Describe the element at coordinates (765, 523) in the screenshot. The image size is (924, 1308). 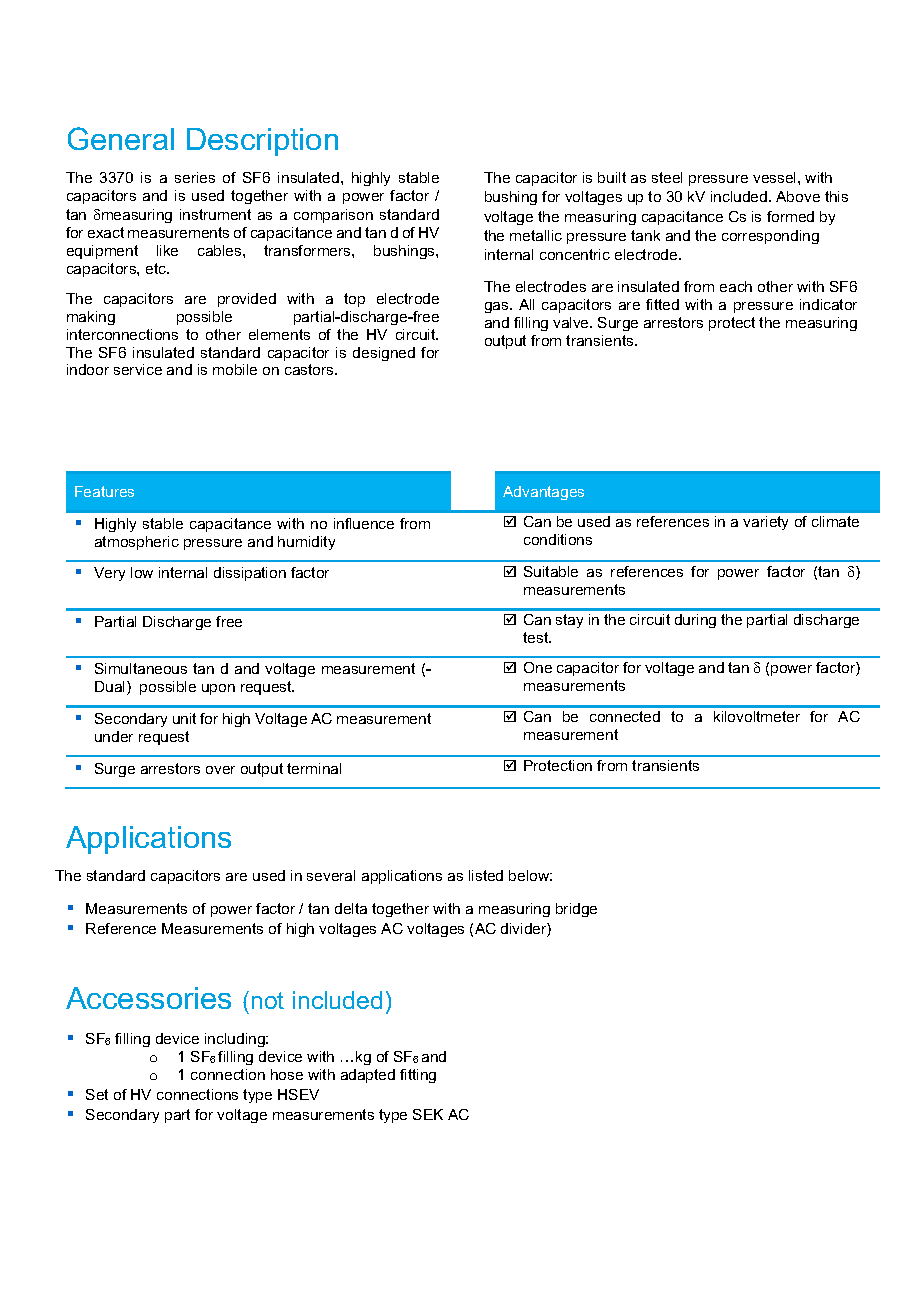
I see `variety` at that location.
